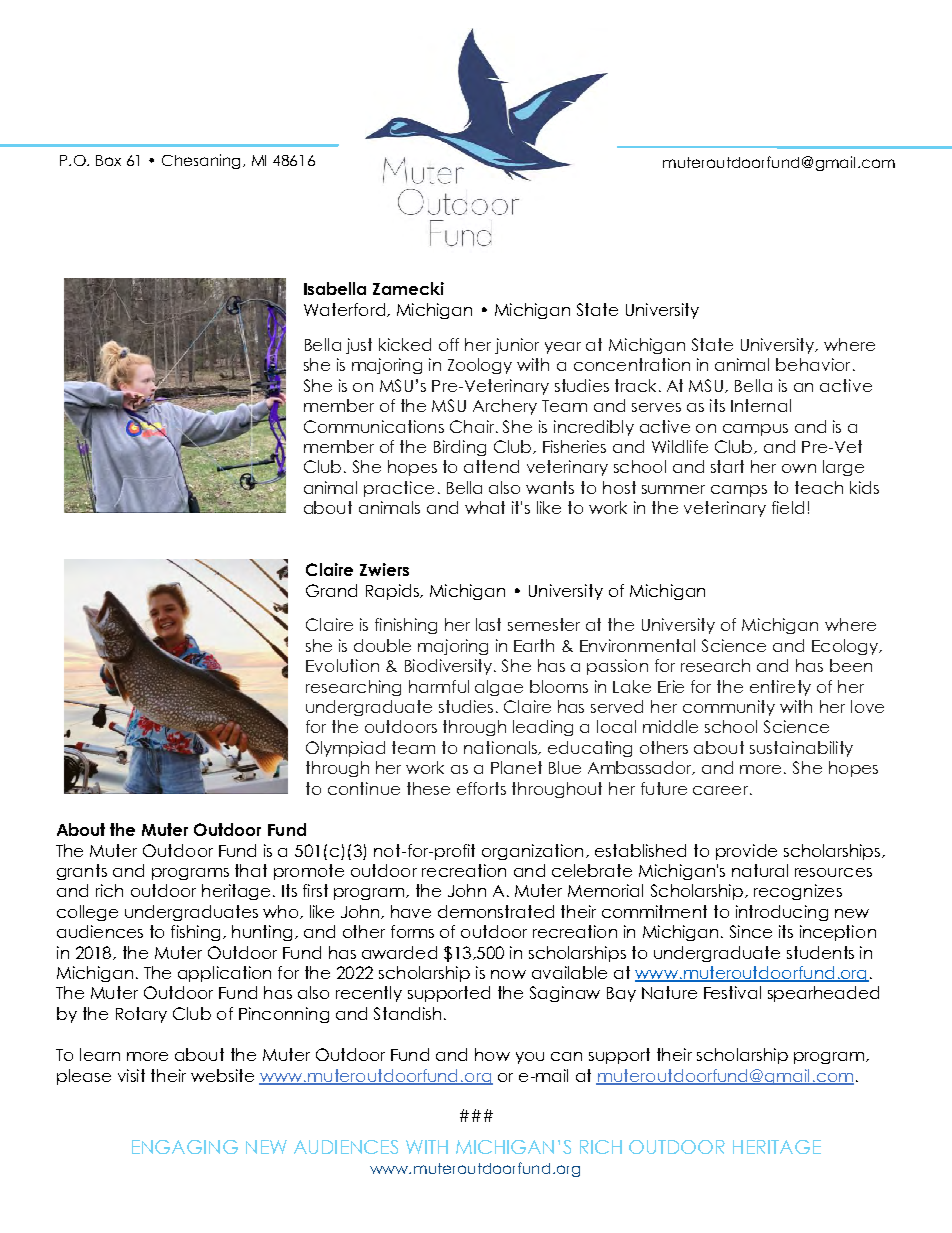  I want to click on Waterford, so click(344, 309).
